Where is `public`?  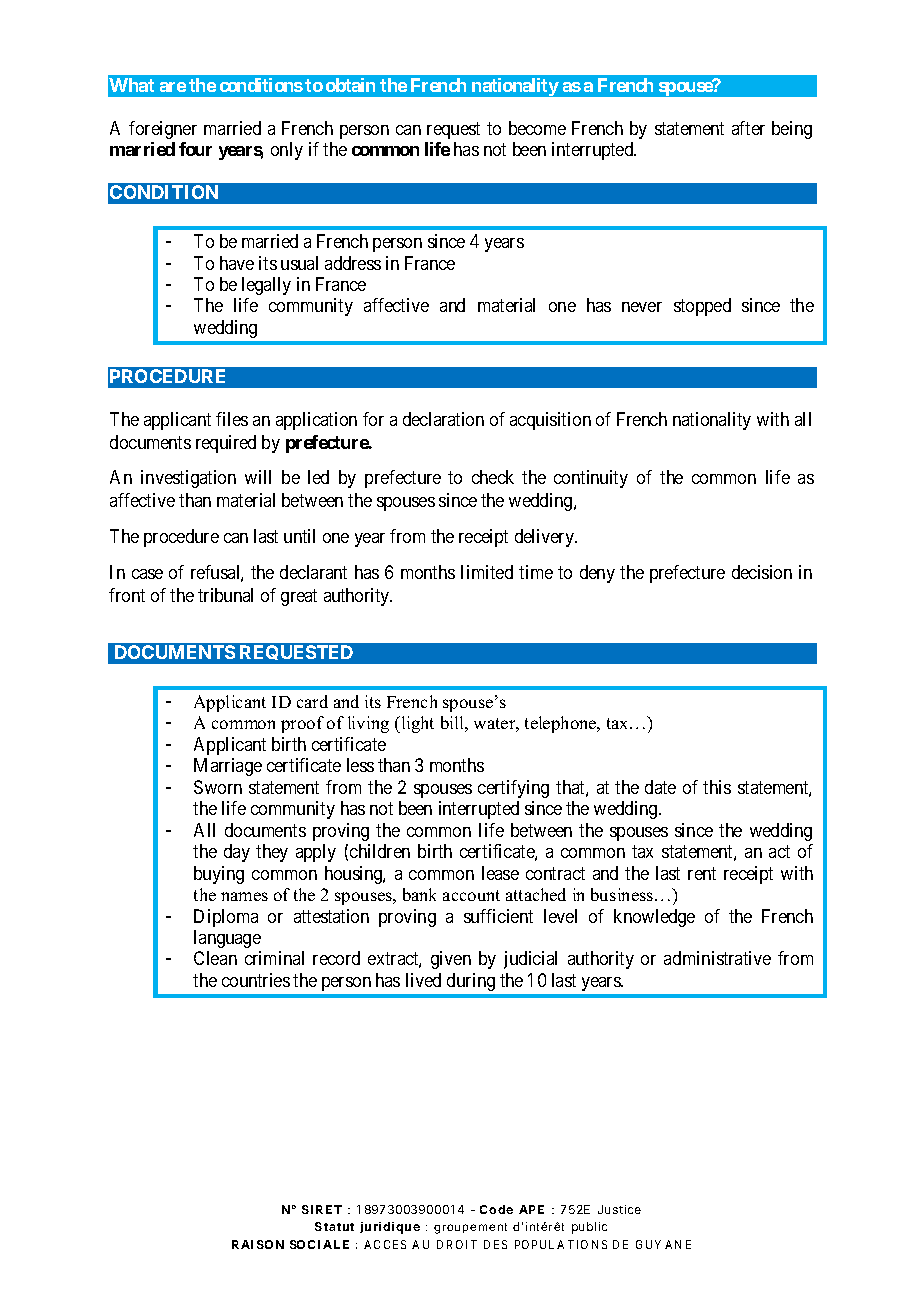 public is located at coordinates (589, 1228).
